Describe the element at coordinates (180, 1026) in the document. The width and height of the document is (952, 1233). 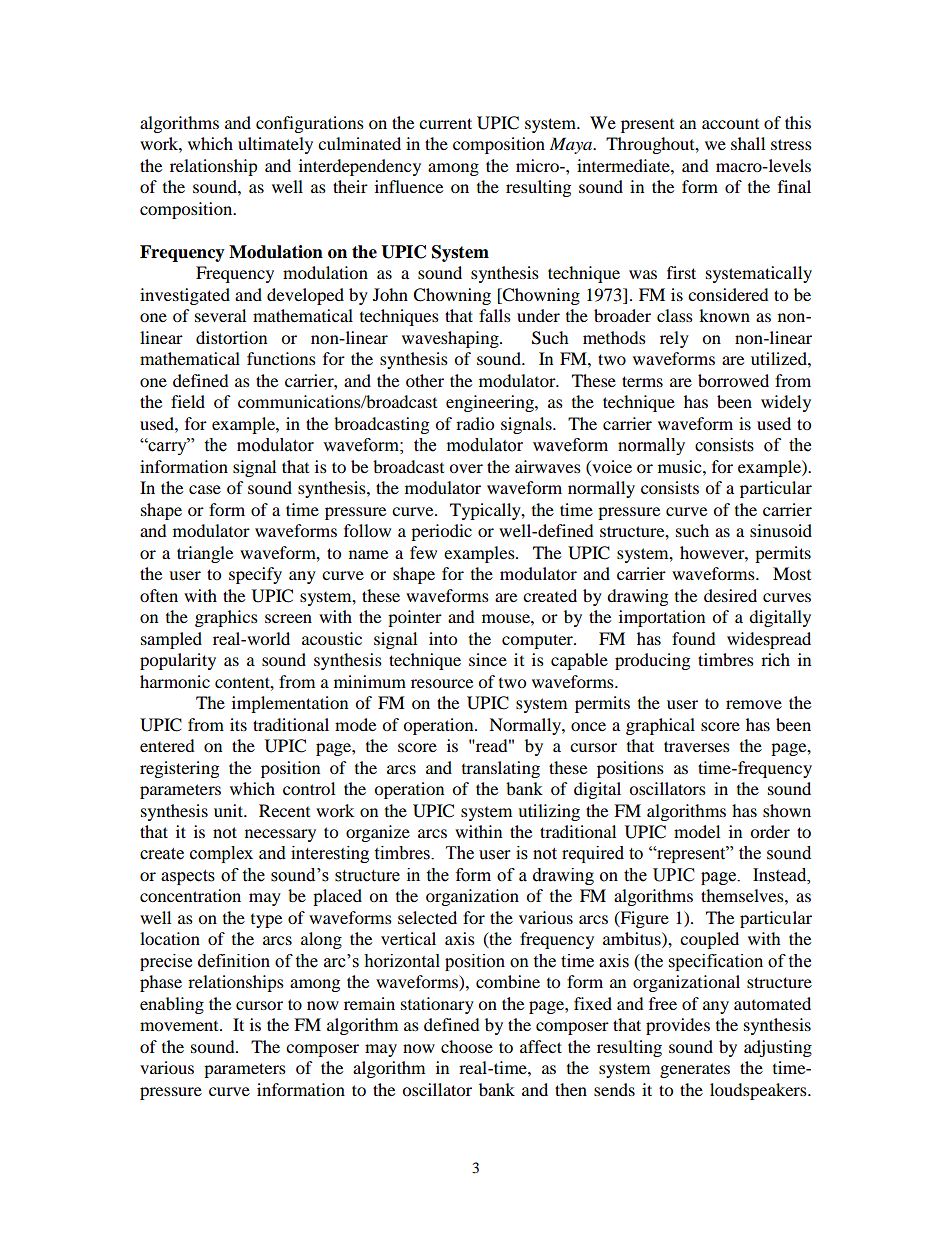
I see `movement` at that location.
